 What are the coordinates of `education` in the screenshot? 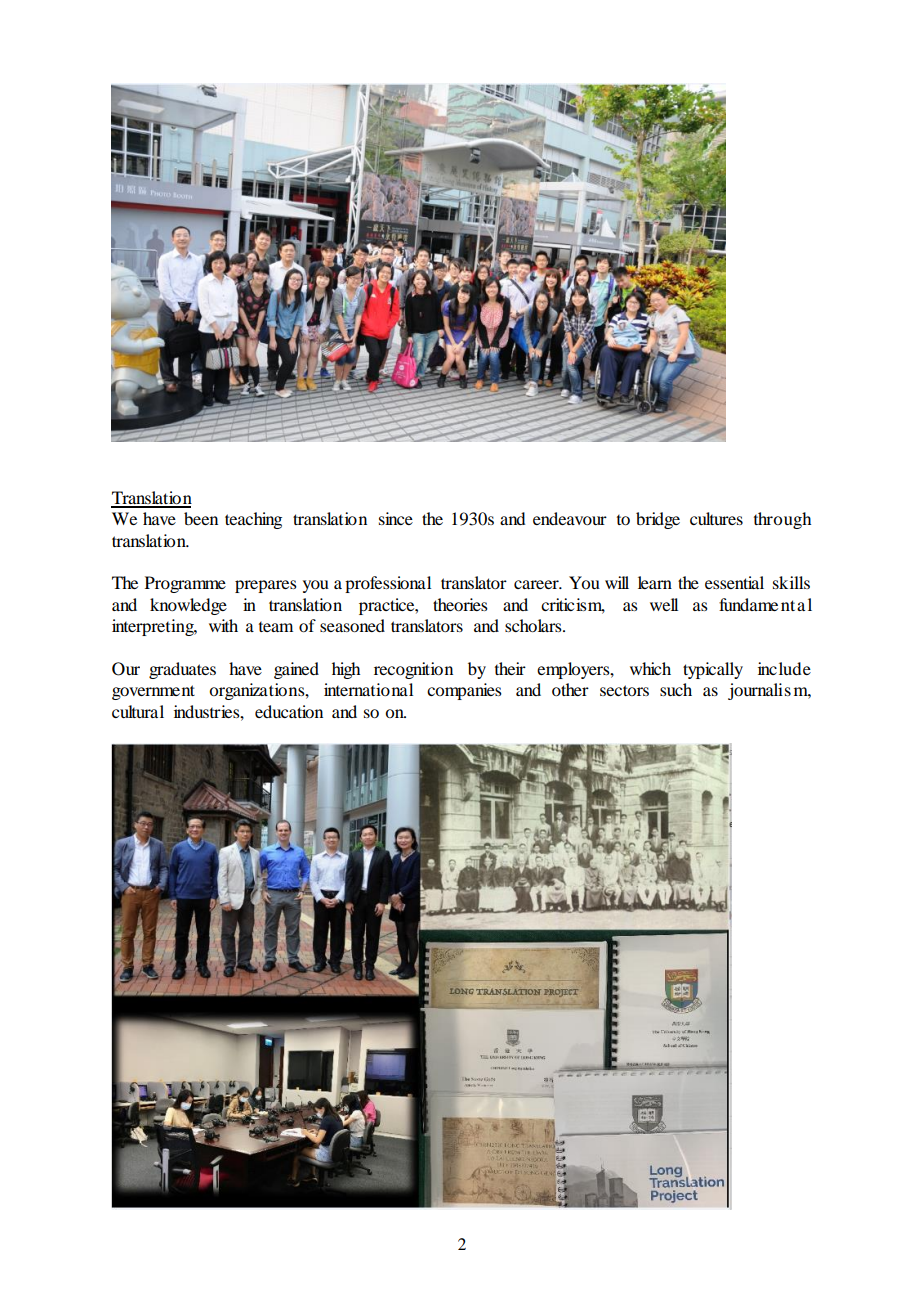 It's located at (289, 711).
